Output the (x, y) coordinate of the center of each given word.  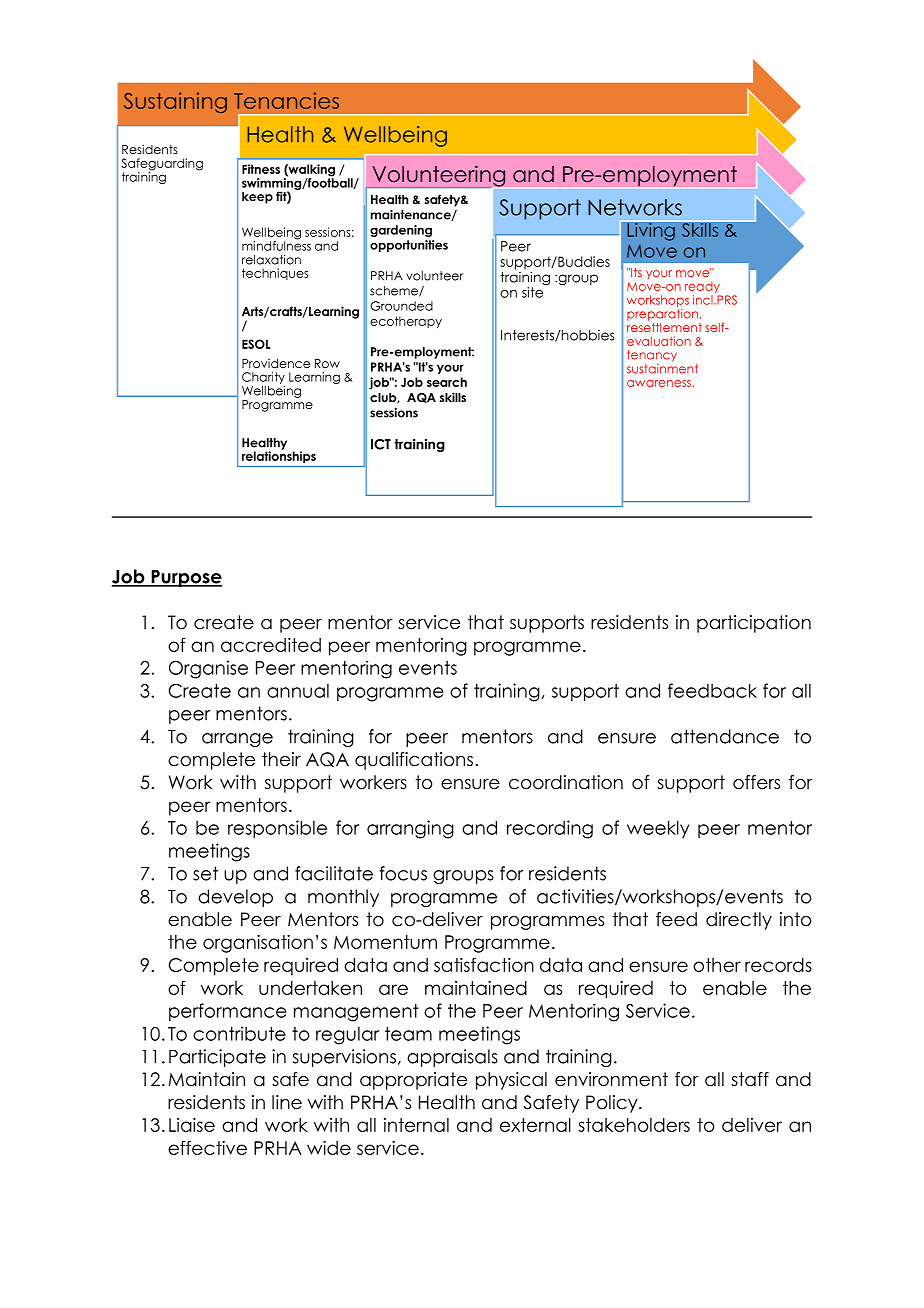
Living (651, 230)
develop (235, 898)
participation (754, 624)
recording (550, 829)
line (287, 1102)
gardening (401, 231)
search (447, 382)
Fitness (261, 169)
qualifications (414, 761)
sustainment (662, 367)
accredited (271, 645)
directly (739, 921)
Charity (263, 378)
